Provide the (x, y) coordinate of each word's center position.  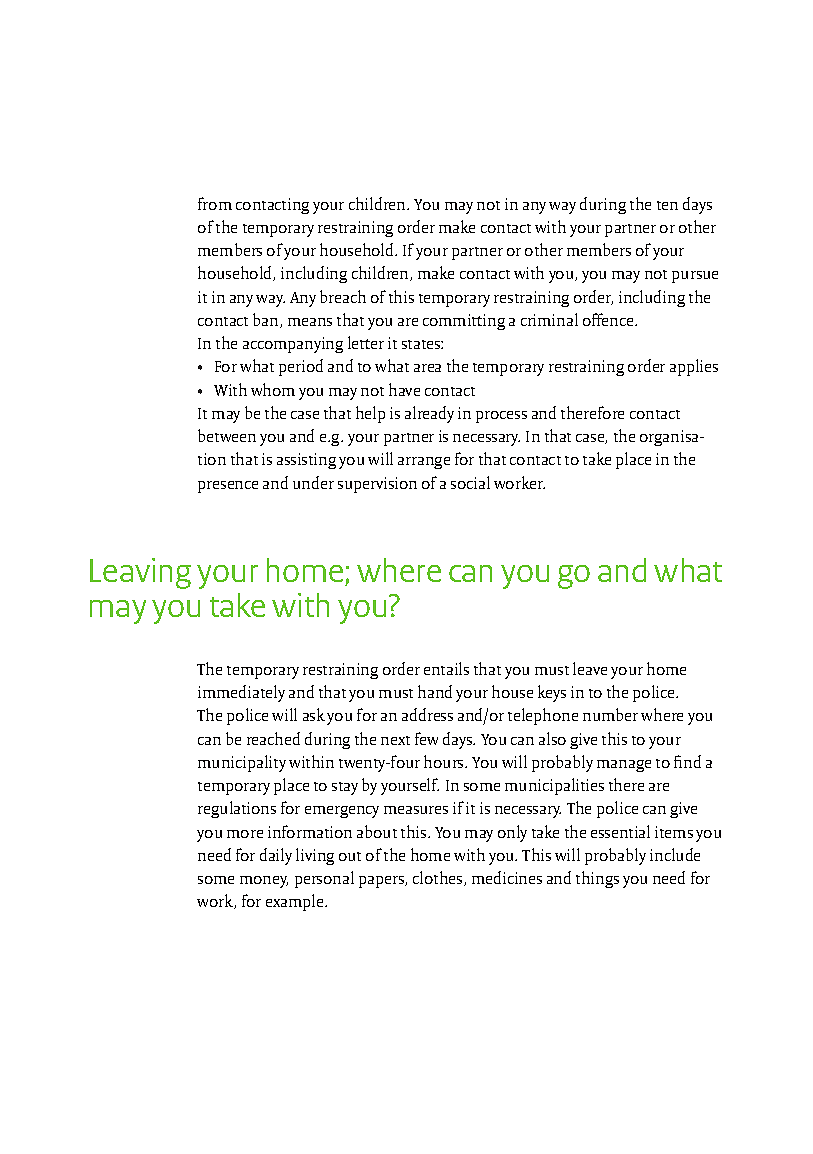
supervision (377, 485)
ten (667, 205)
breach (343, 296)
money (264, 882)
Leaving (140, 573)
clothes (439, 878)
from (215, 203)
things (597, 879)
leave (590, 668)
